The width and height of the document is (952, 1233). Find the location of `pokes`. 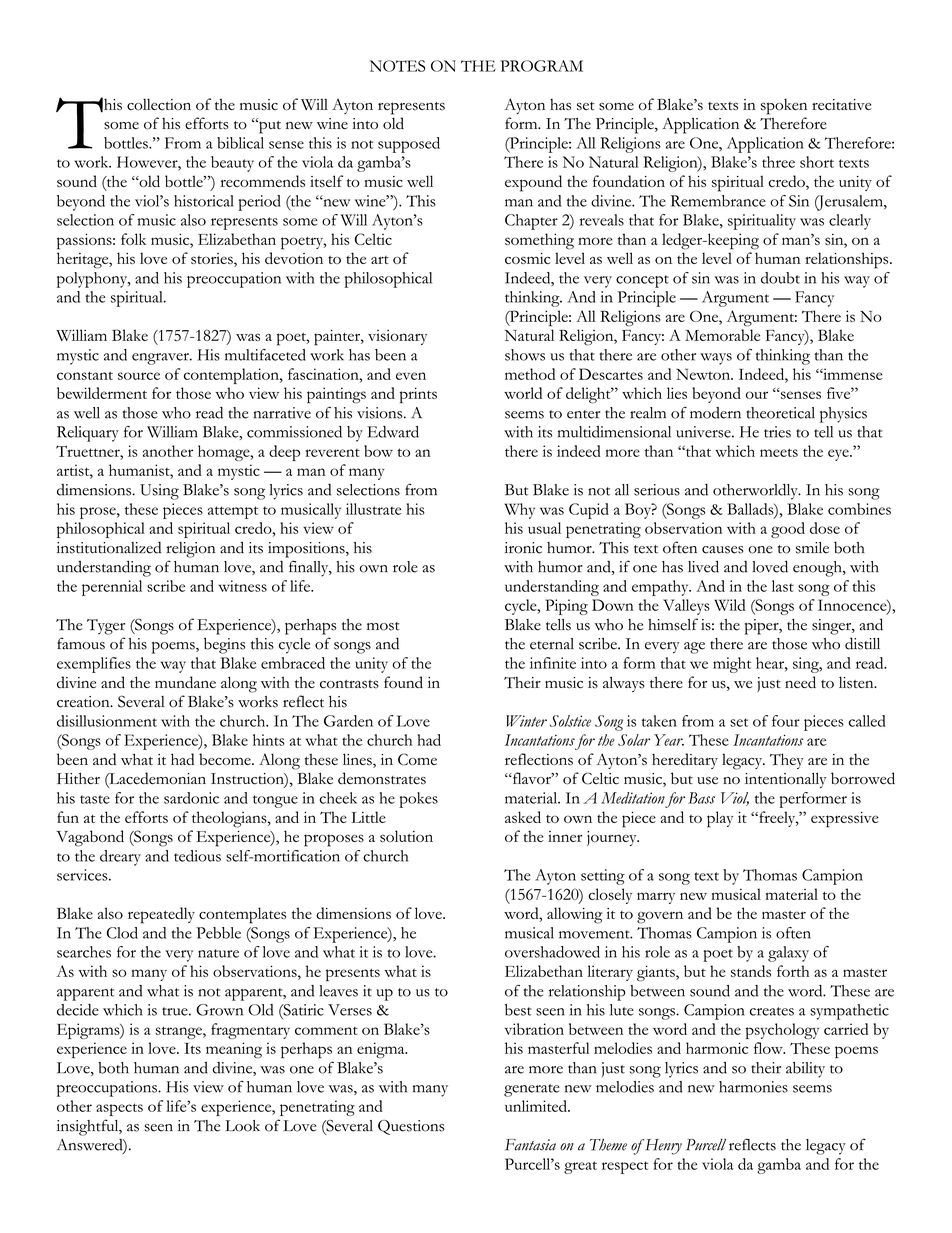

pokes is located at coordinates (418, 800).
